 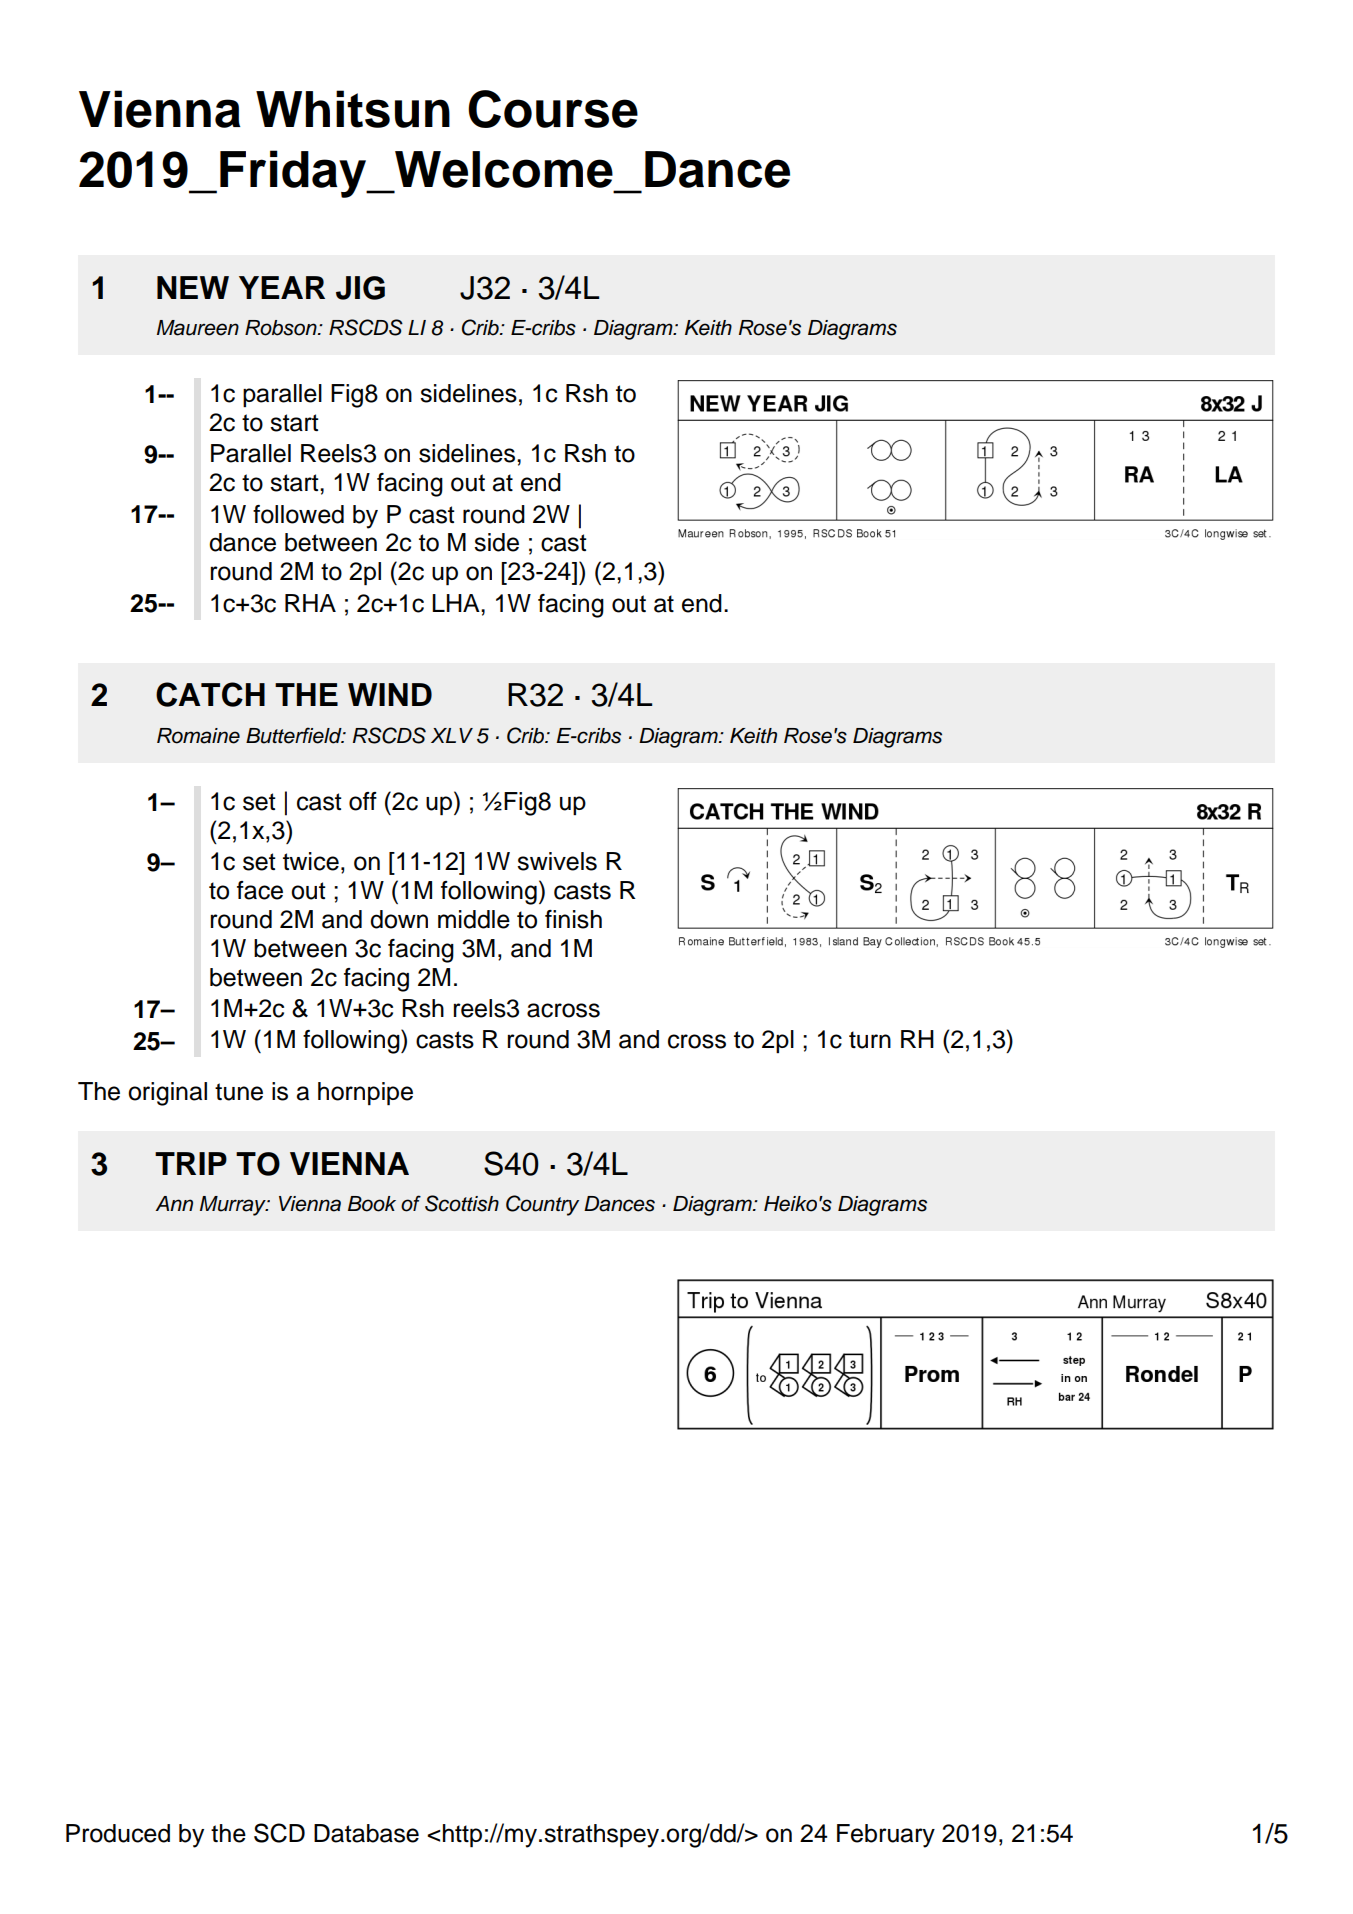 What do you see at coordinates (193, 287) in the document?
I see `NEW` at bounding box center [193, 287].
